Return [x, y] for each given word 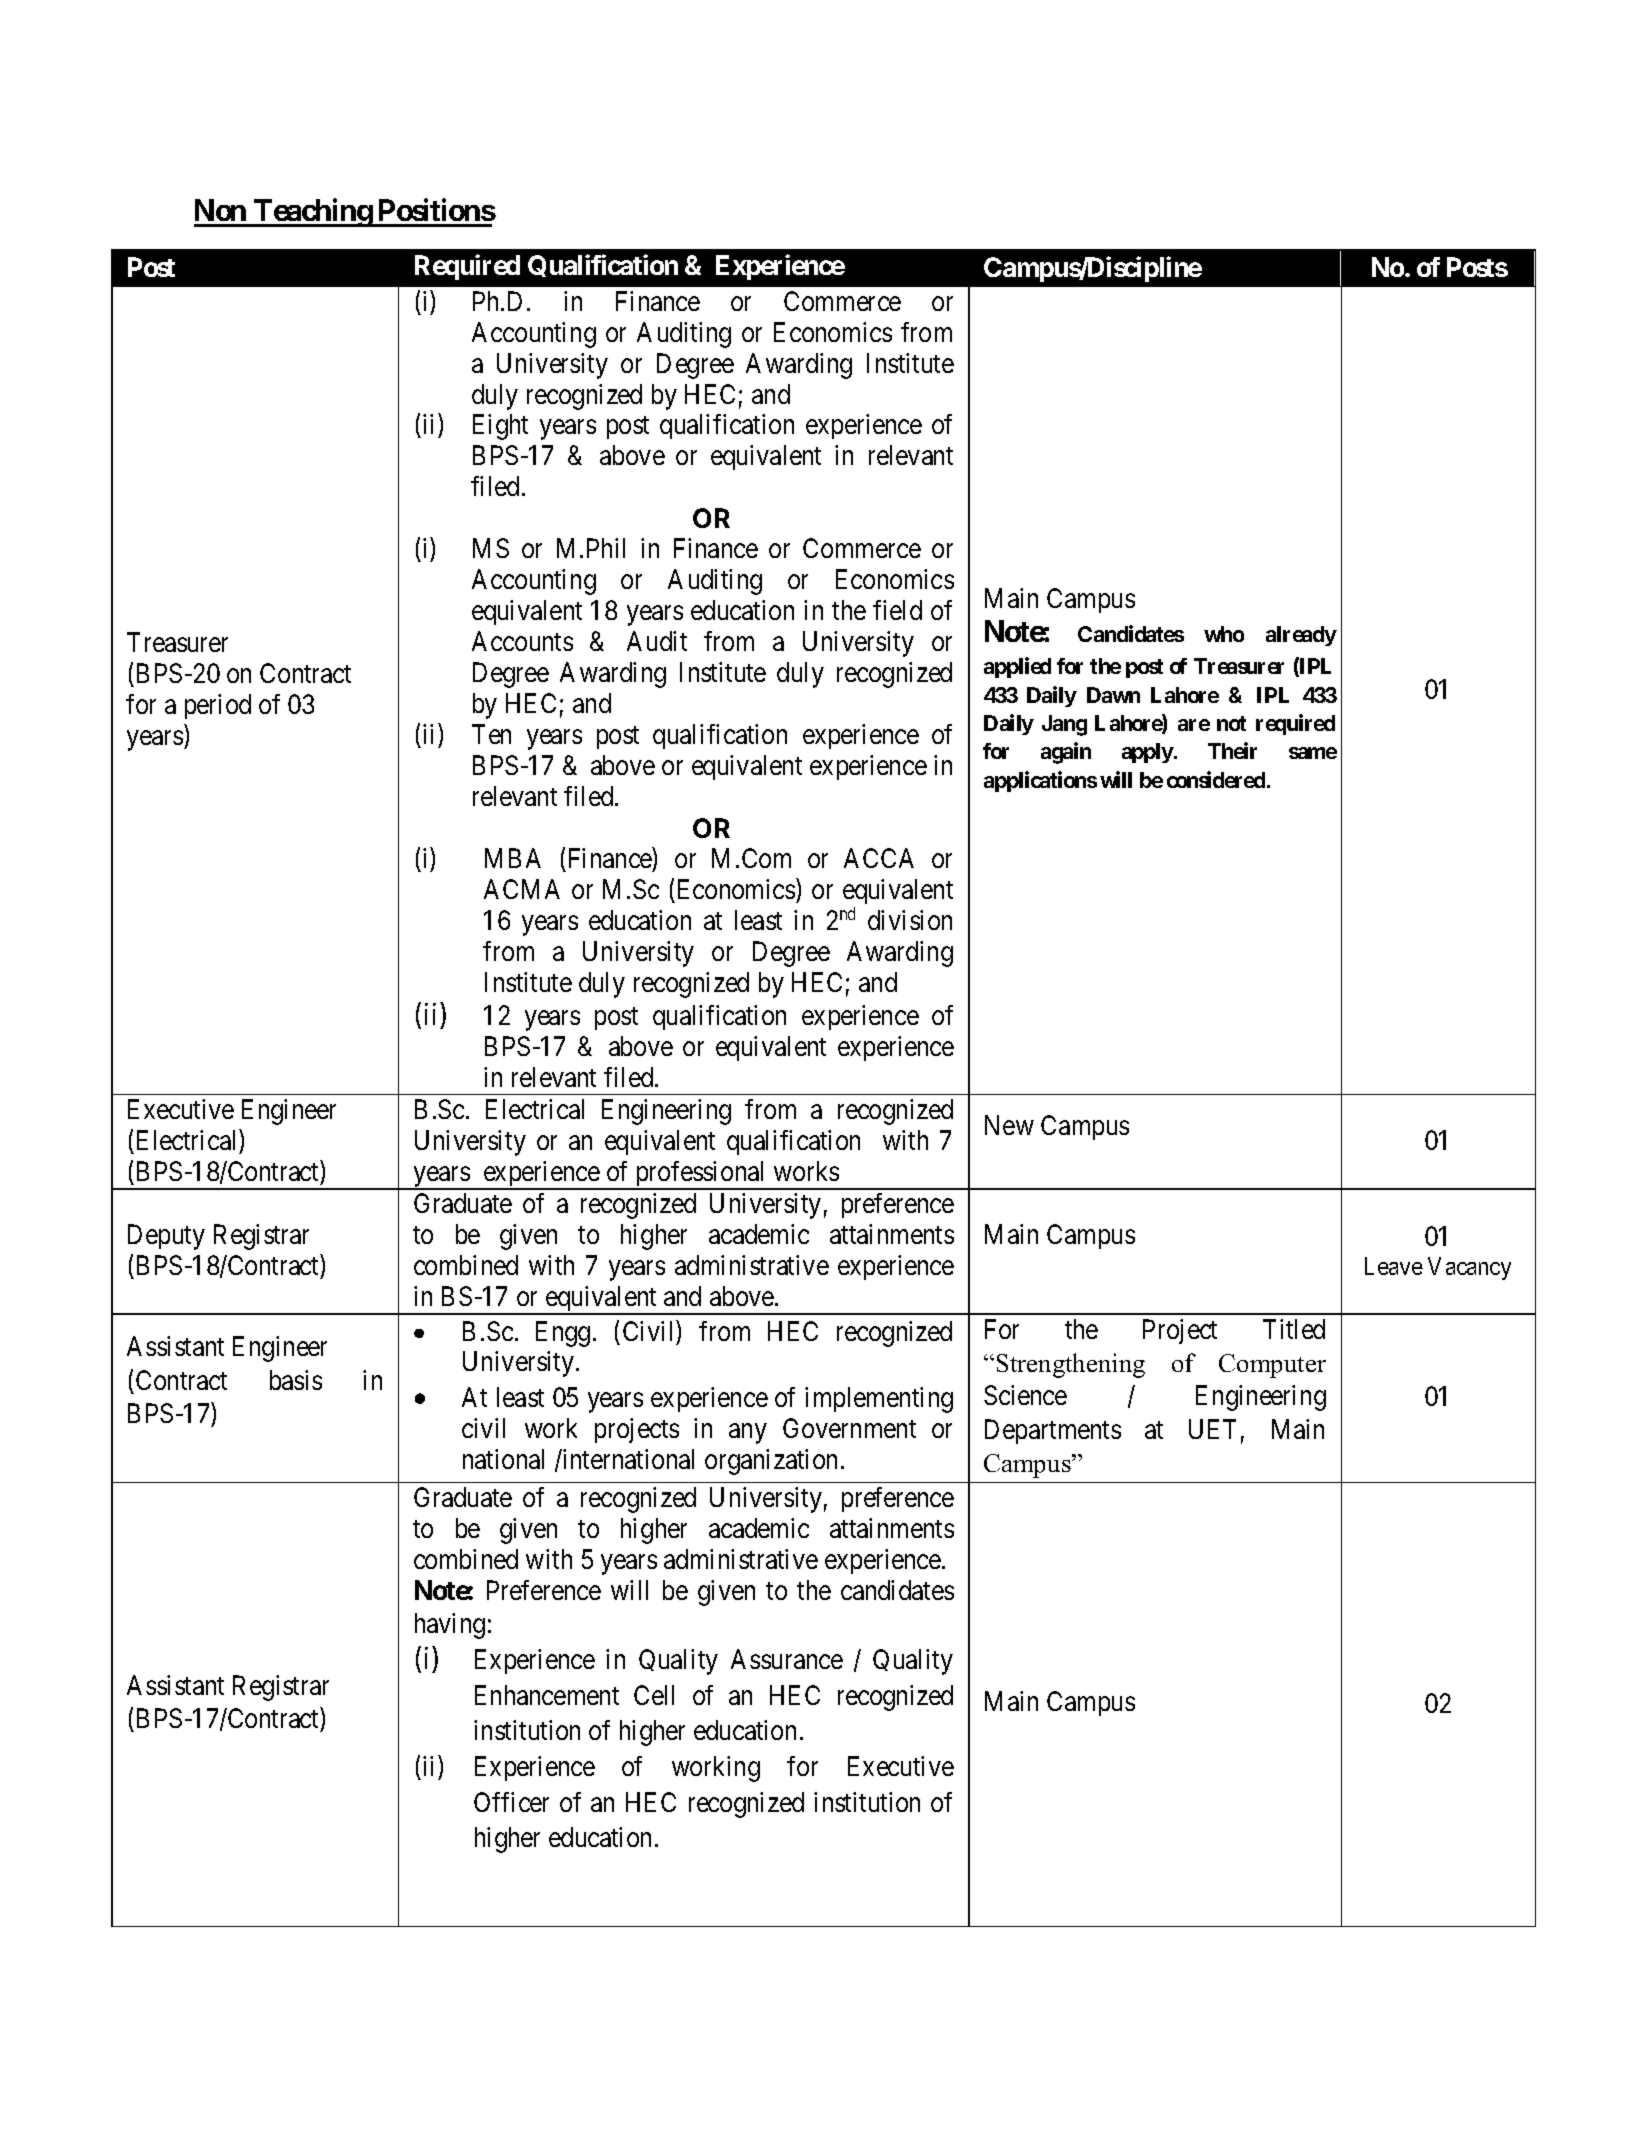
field [897, 610]
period [218, 706]
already [1301, 636]
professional [701, 1175]
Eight [500, 427]
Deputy [166, 1237]
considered [1216, 779]
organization [771, 1462]
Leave [1394, 1266]
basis [296, 1380]
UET [1212, 1429]
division [910, 920]
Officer [511, 1802]
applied [1017, 667]
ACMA [522, 889]
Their [1232, 750]
